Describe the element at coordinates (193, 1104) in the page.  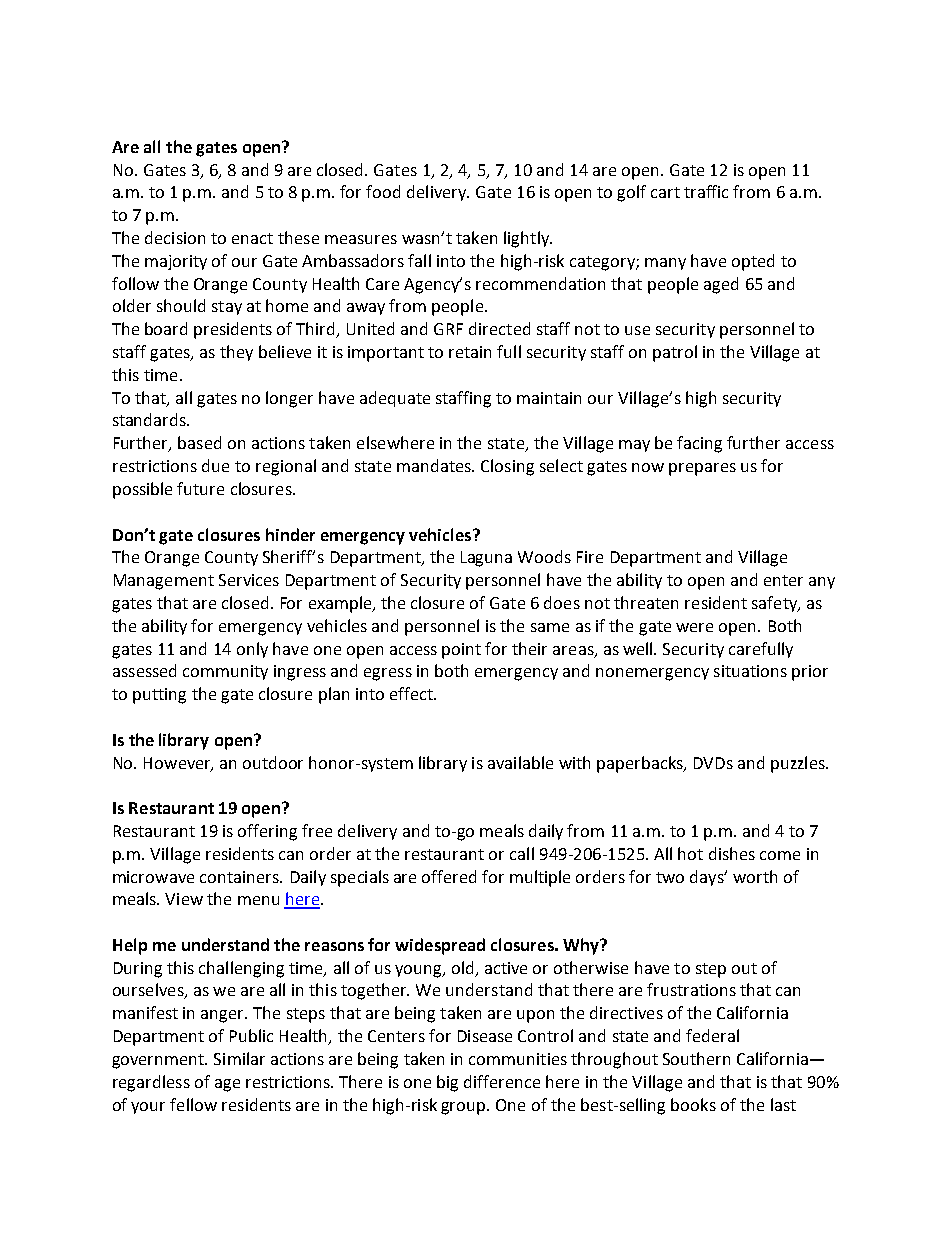
I see `fellow` at that location.
